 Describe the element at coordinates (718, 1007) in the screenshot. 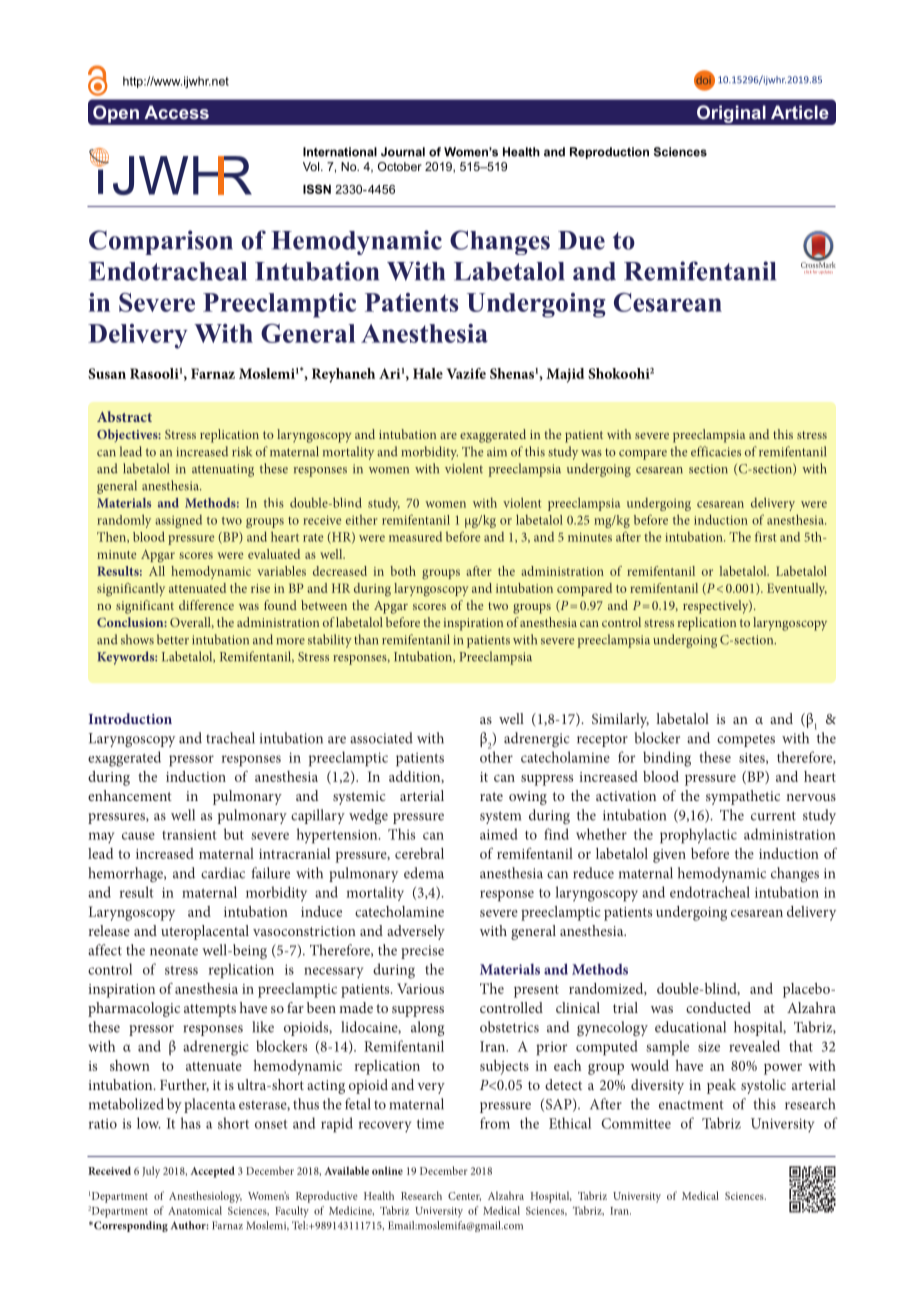

I see `conducted` at that location.
